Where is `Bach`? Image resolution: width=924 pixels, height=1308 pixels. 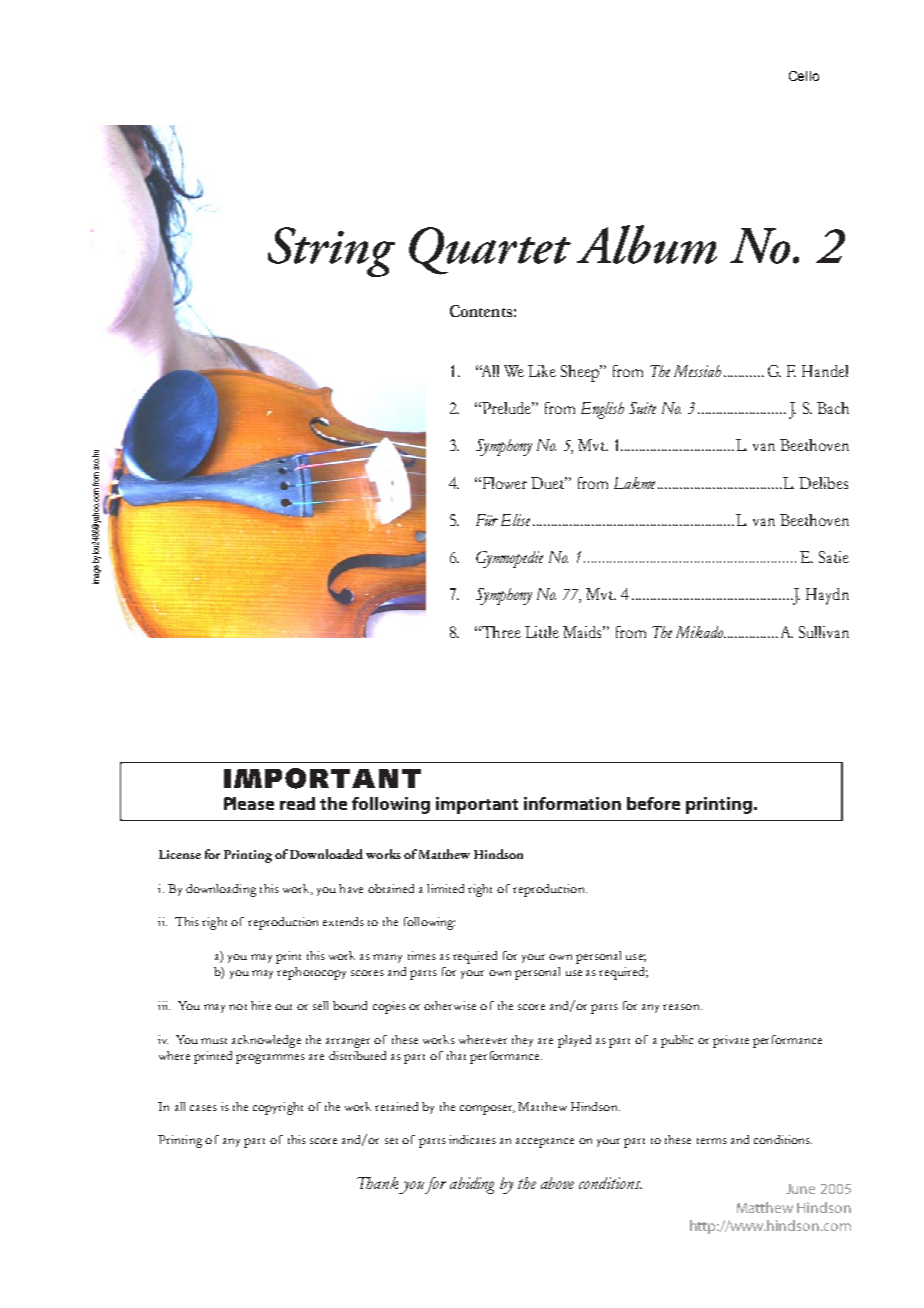
Bach is located at coordinates (833, 408).
